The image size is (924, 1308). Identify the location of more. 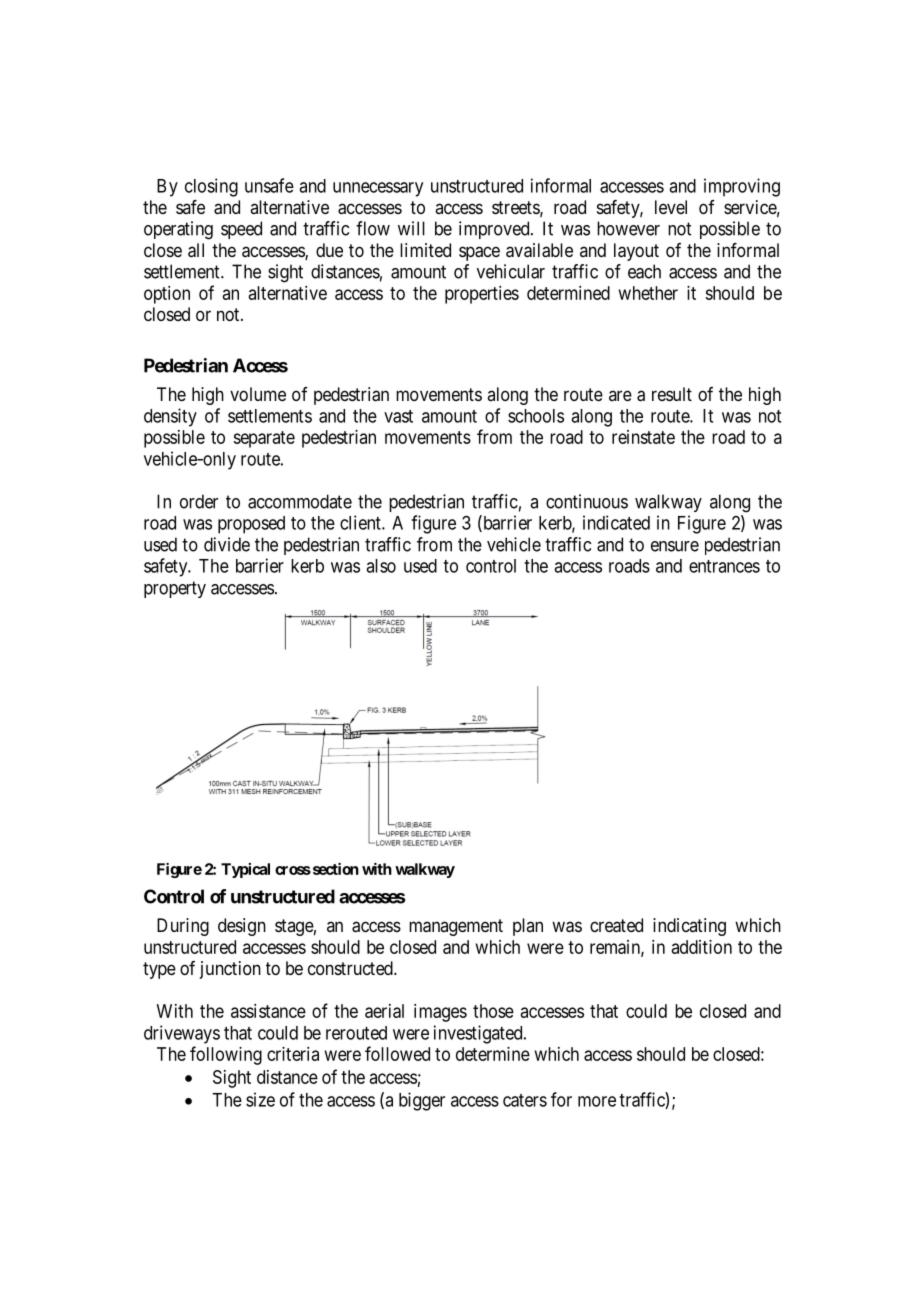
(597, 1101).
